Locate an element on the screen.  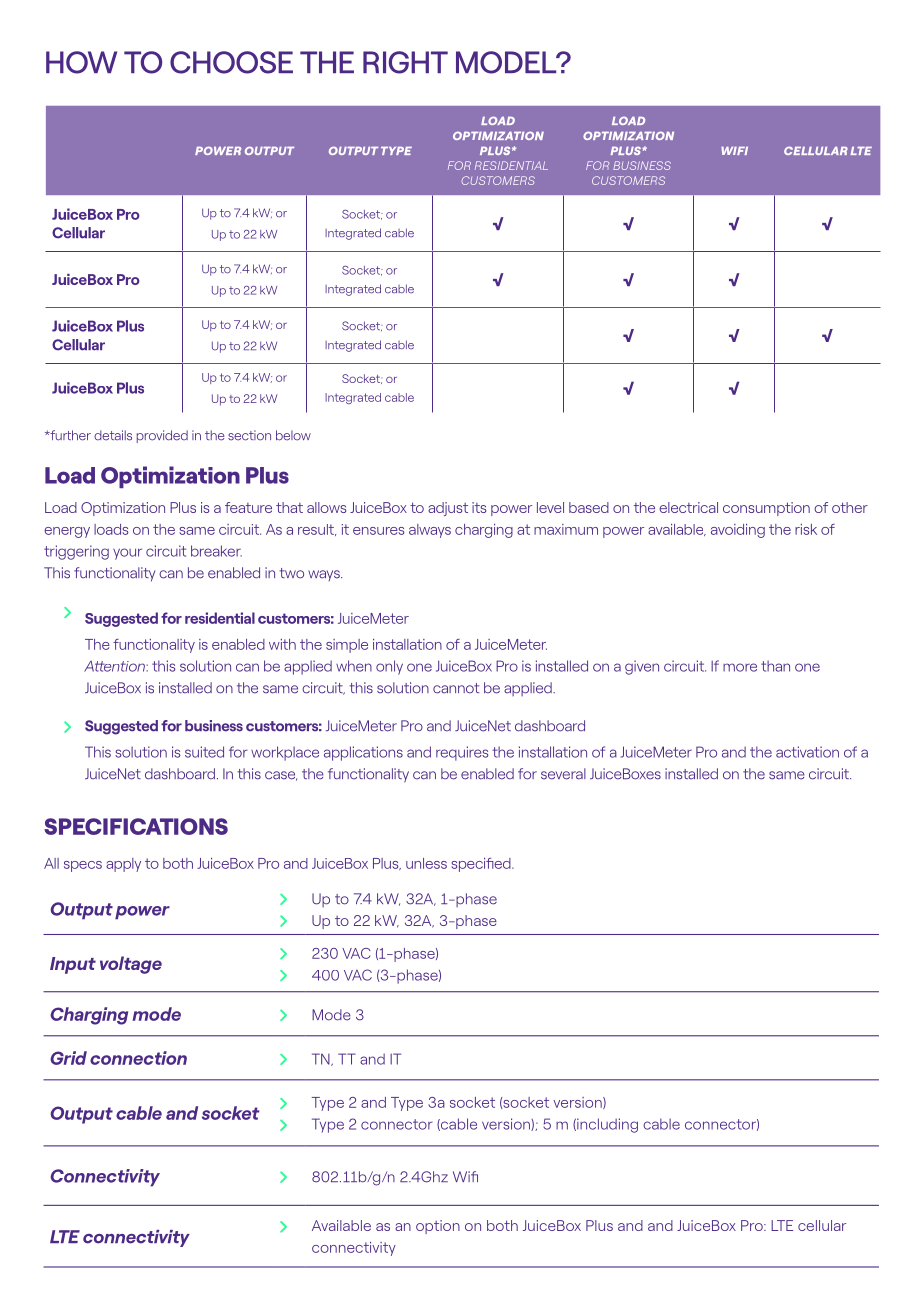
electrical is located at coordinates (688, 507).
